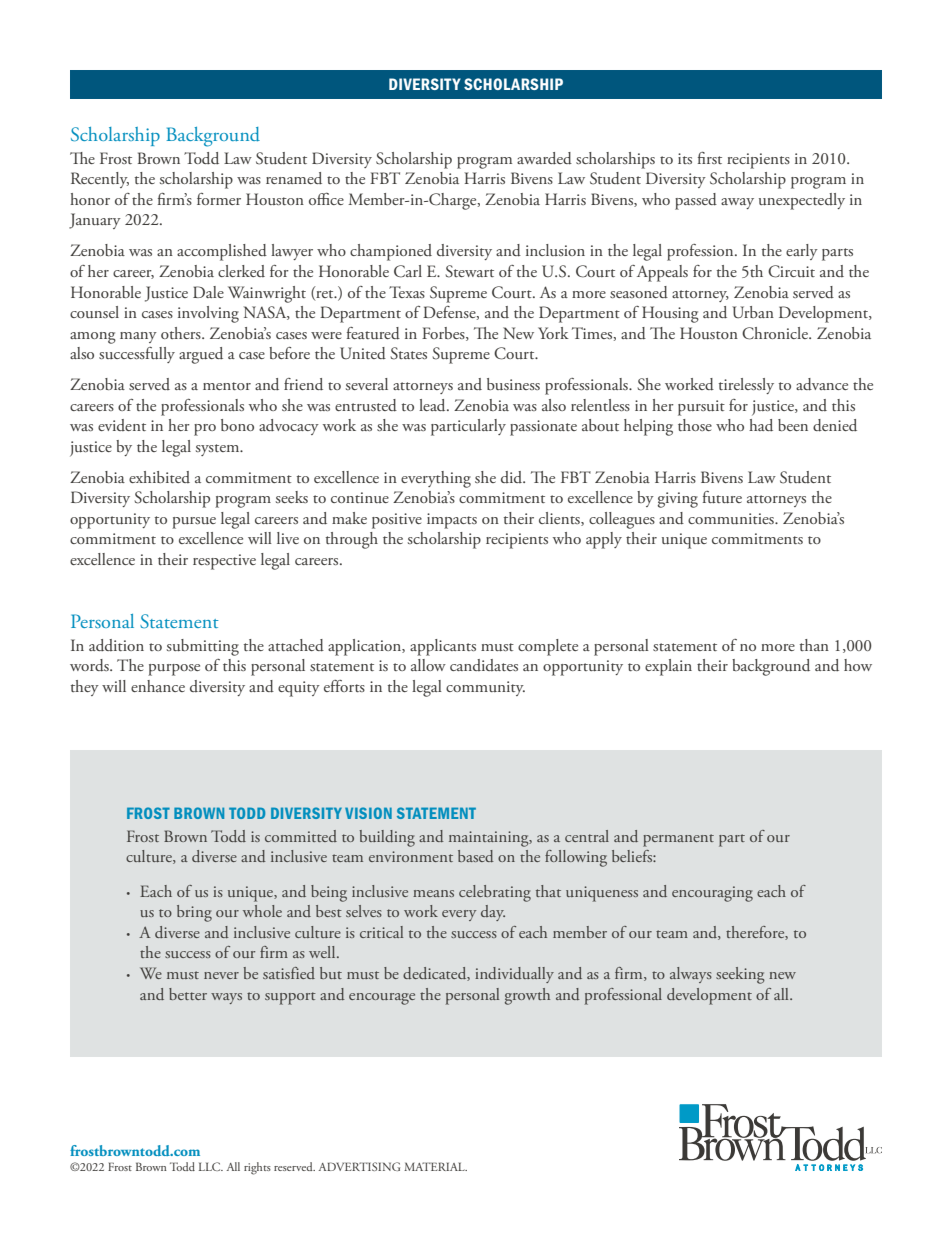 The height and width of the screenshot is (1233, 952). I want to click on away, so click(737, 203).
